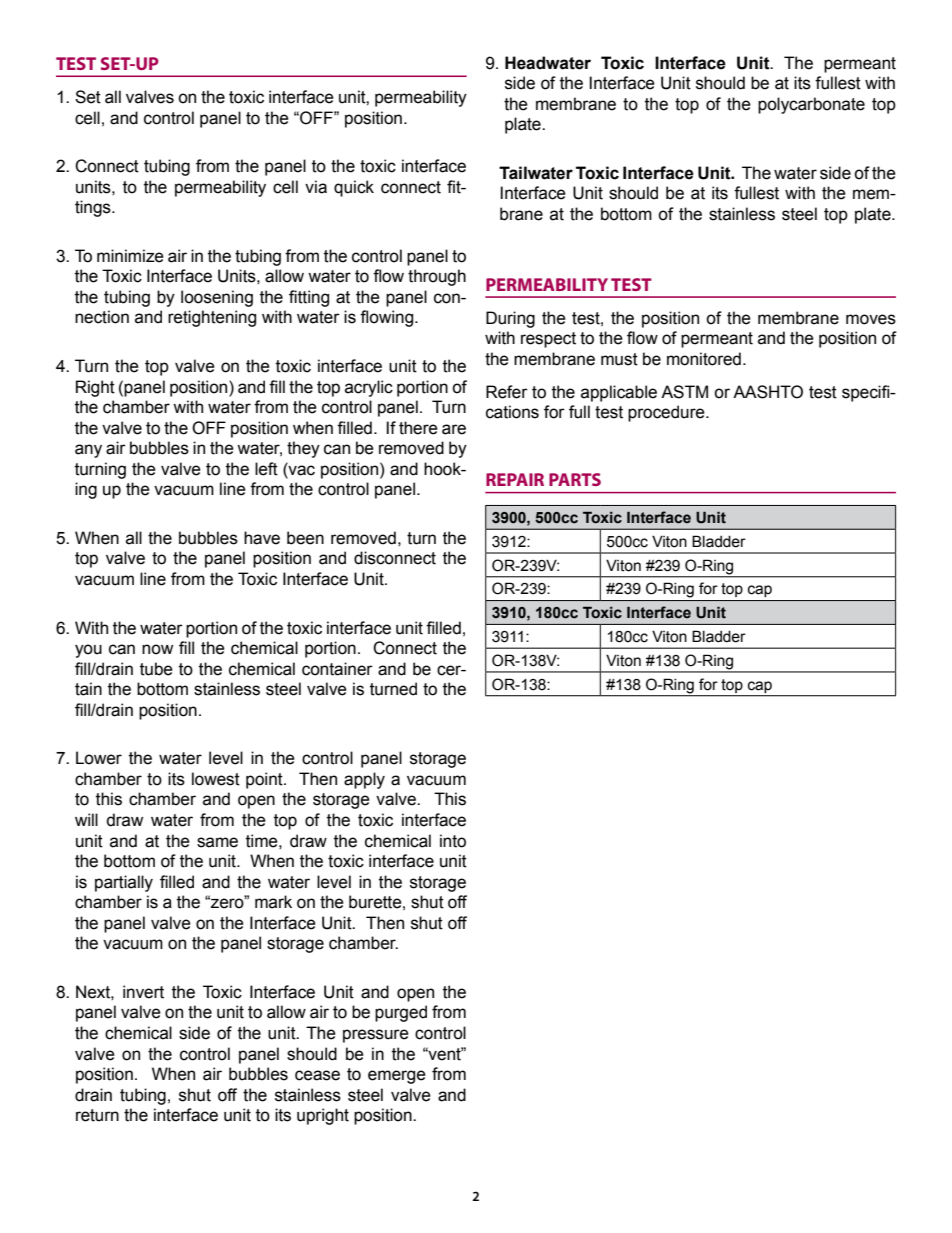 Image resolution: width=952 pixels, height=1233 pixels. I want to click on polycarbonate, so click(811, 105).
